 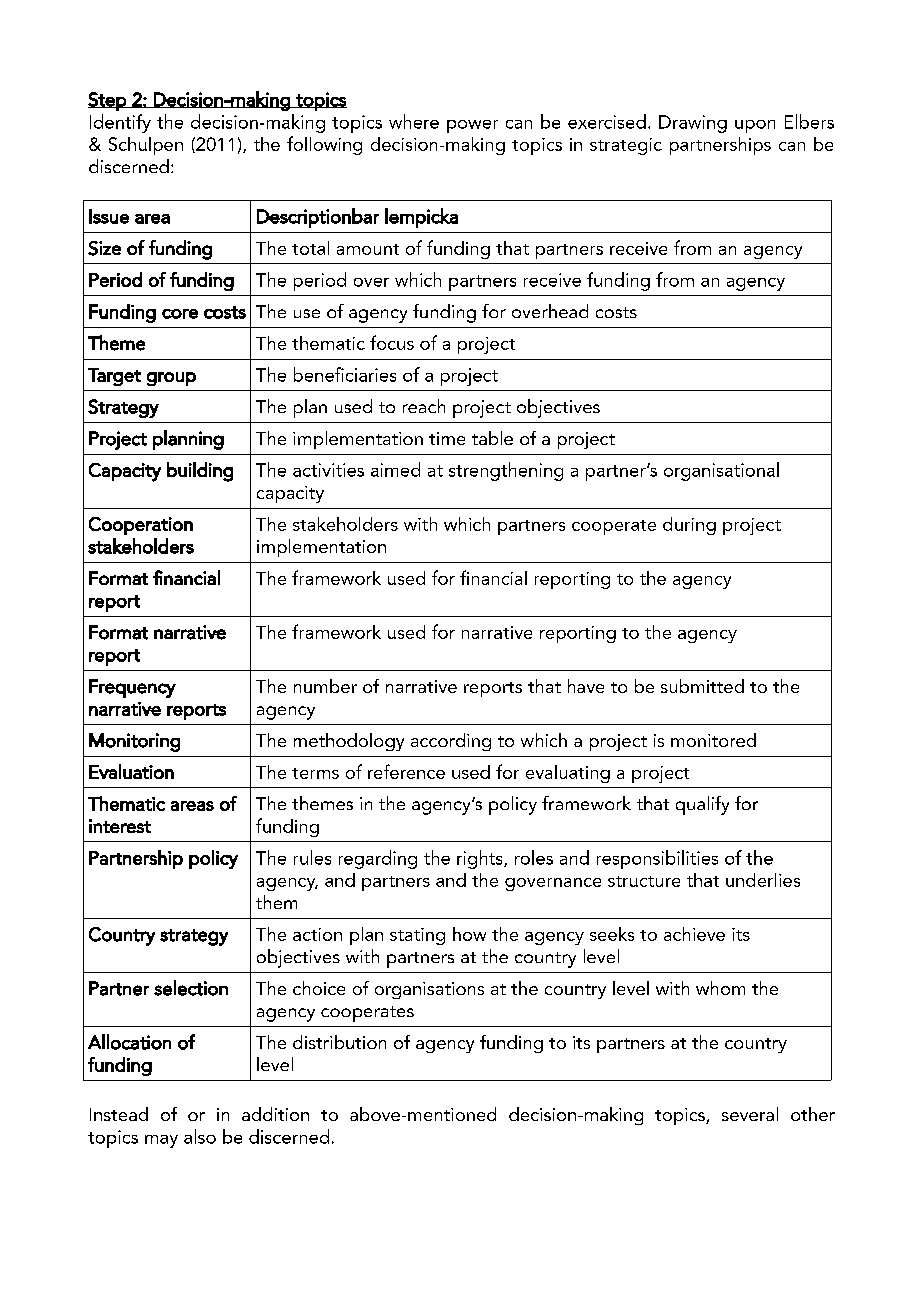 What do you see at coordinates (120, 123) in the page?
I see `Identify` at bounding box center [120, 123].
